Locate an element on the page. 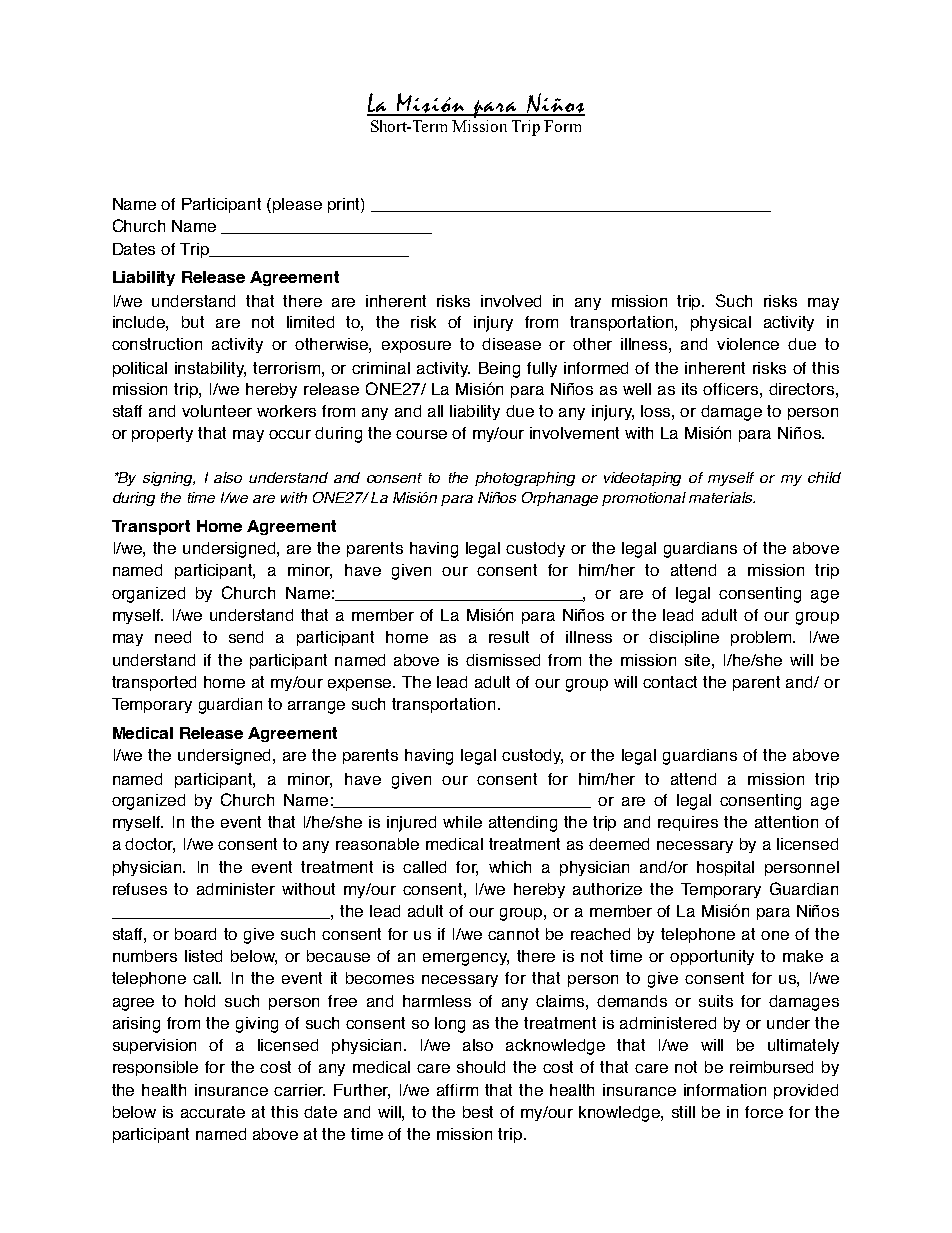  accurate is located at coordinates (213, 1112).
